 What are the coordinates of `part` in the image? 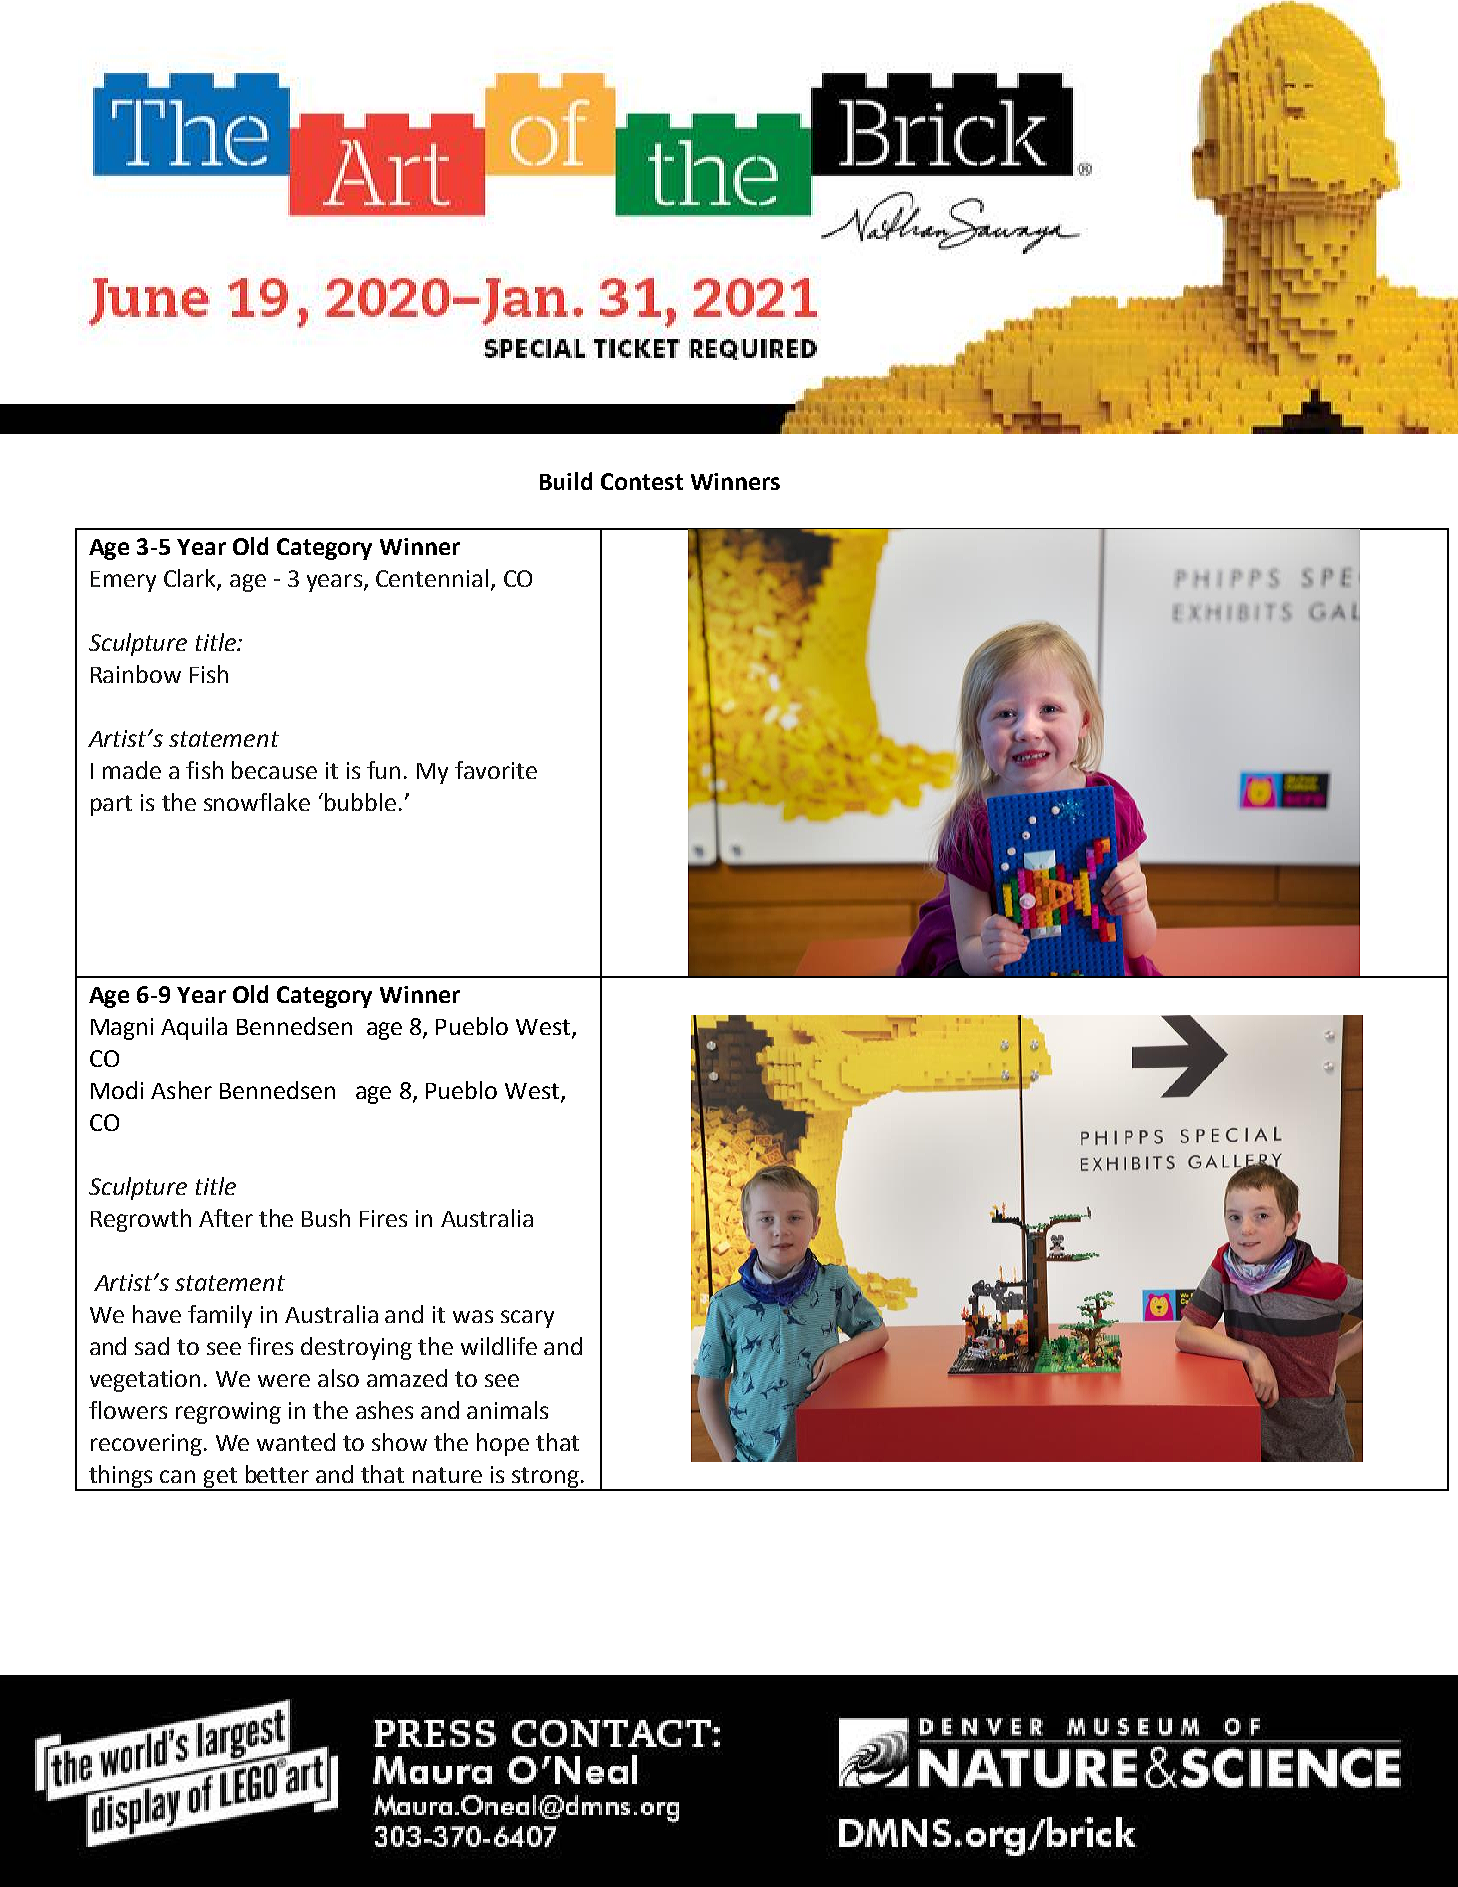 It's located at (111, 805).
